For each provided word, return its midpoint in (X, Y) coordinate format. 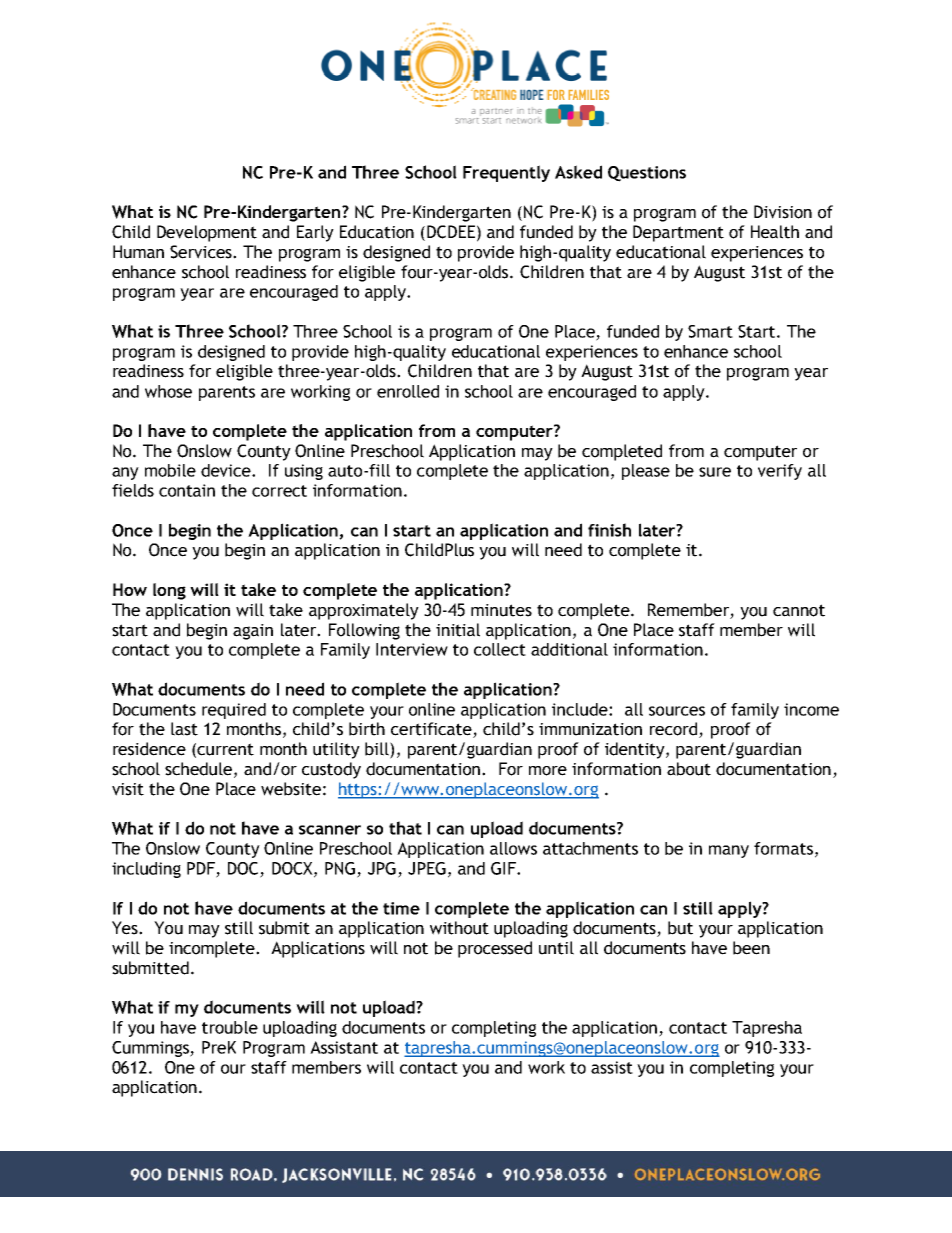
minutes (501, 610)
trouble (230, 1027)
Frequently (506, 173)
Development (207, 233)
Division (783, 212)
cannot (799, 610)
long (169, 591)
